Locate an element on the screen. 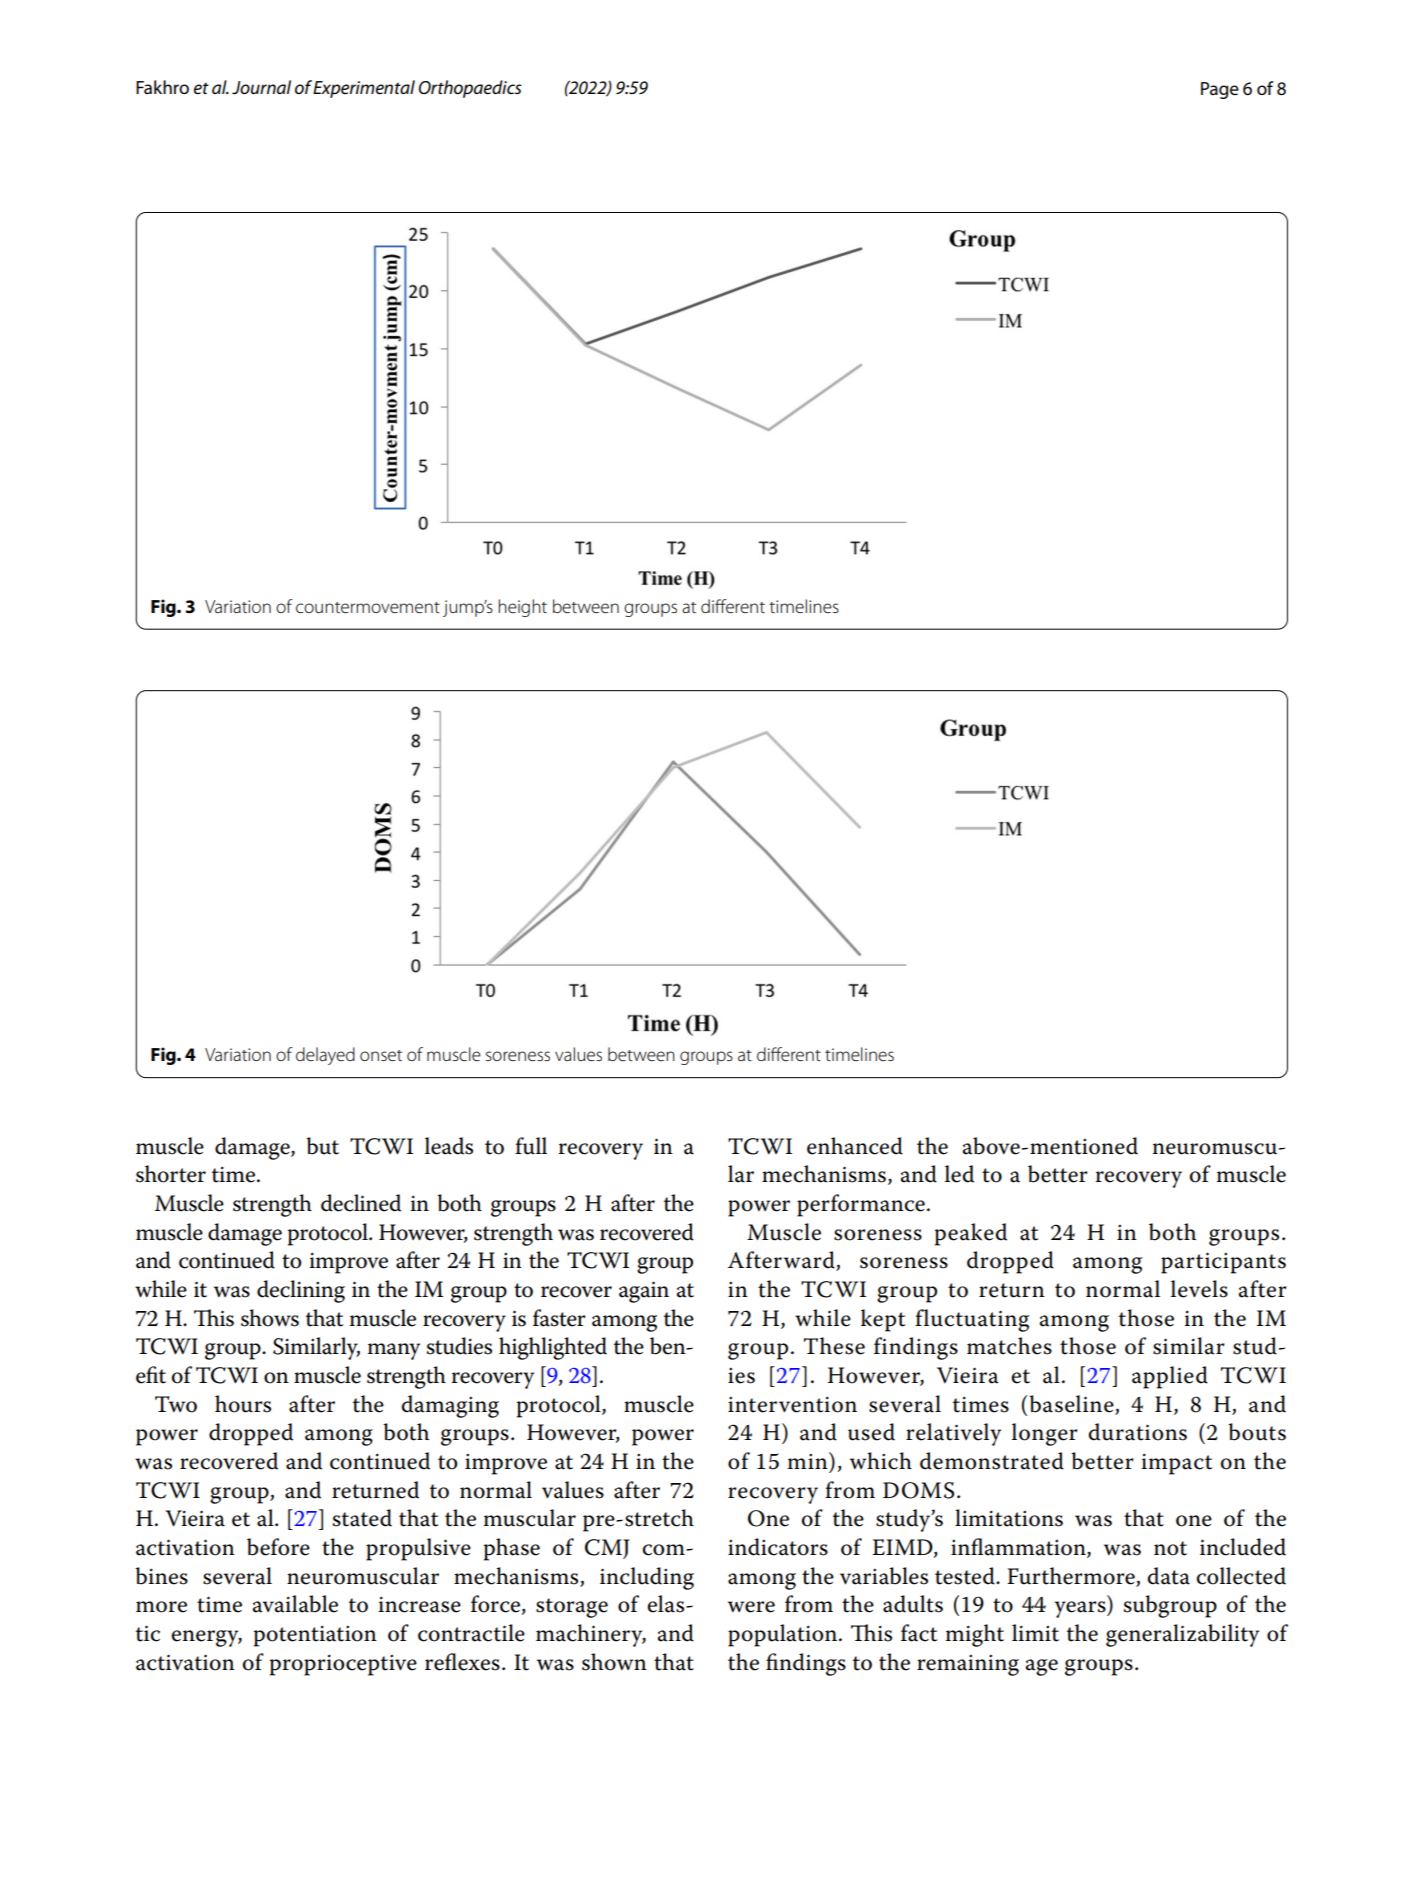 The image size is (1422, 1889). but is located at coordinates (322, 1146).
